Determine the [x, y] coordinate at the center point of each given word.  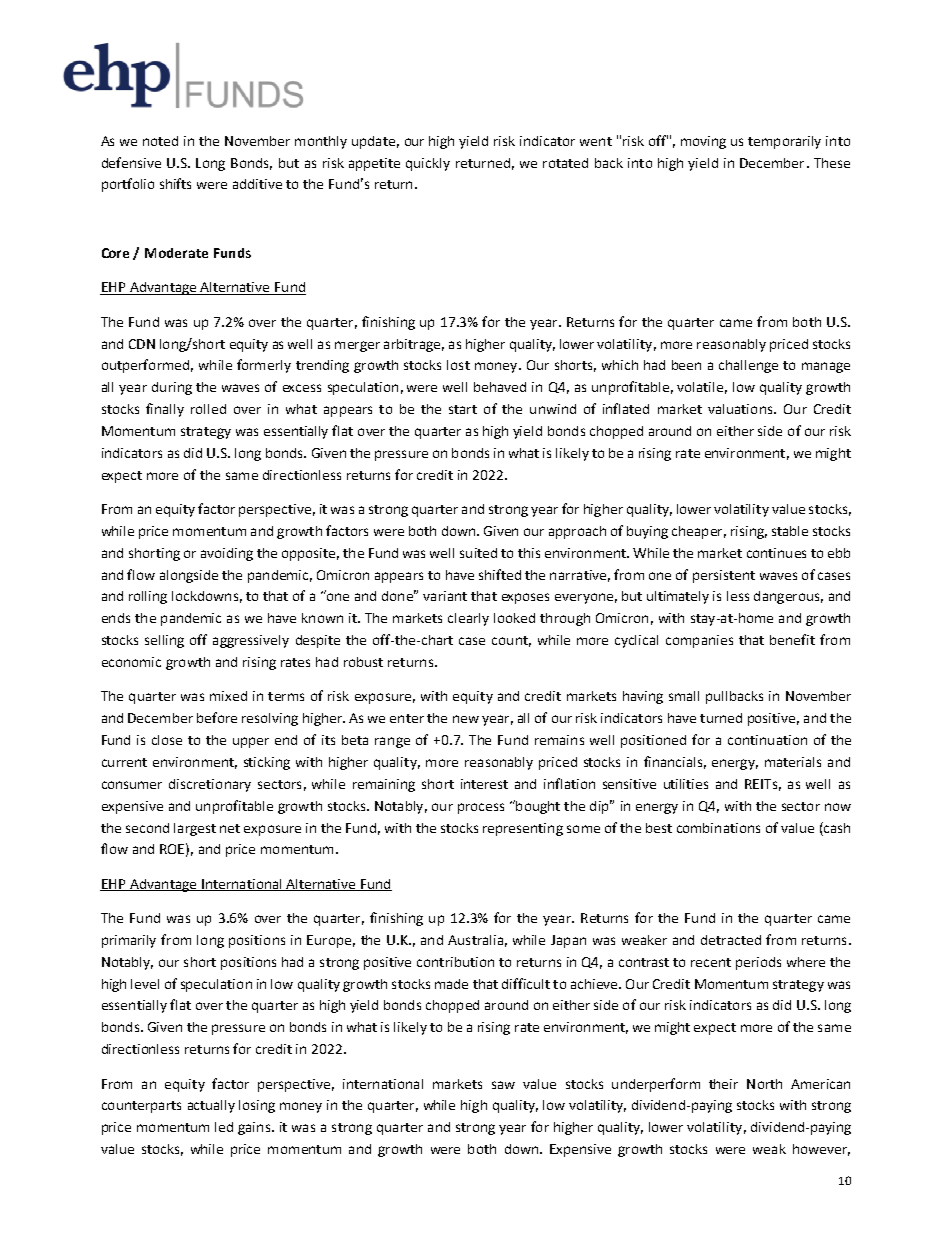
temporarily [784, 142]
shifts [175, 183]
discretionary [210, 785]
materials [793, 762]
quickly [428, 164]
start [463, 409]
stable [790, 531]
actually [211, 1106]
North [764, 1084]
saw [503, 1085]
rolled [208, 409]
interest [484, 784]
